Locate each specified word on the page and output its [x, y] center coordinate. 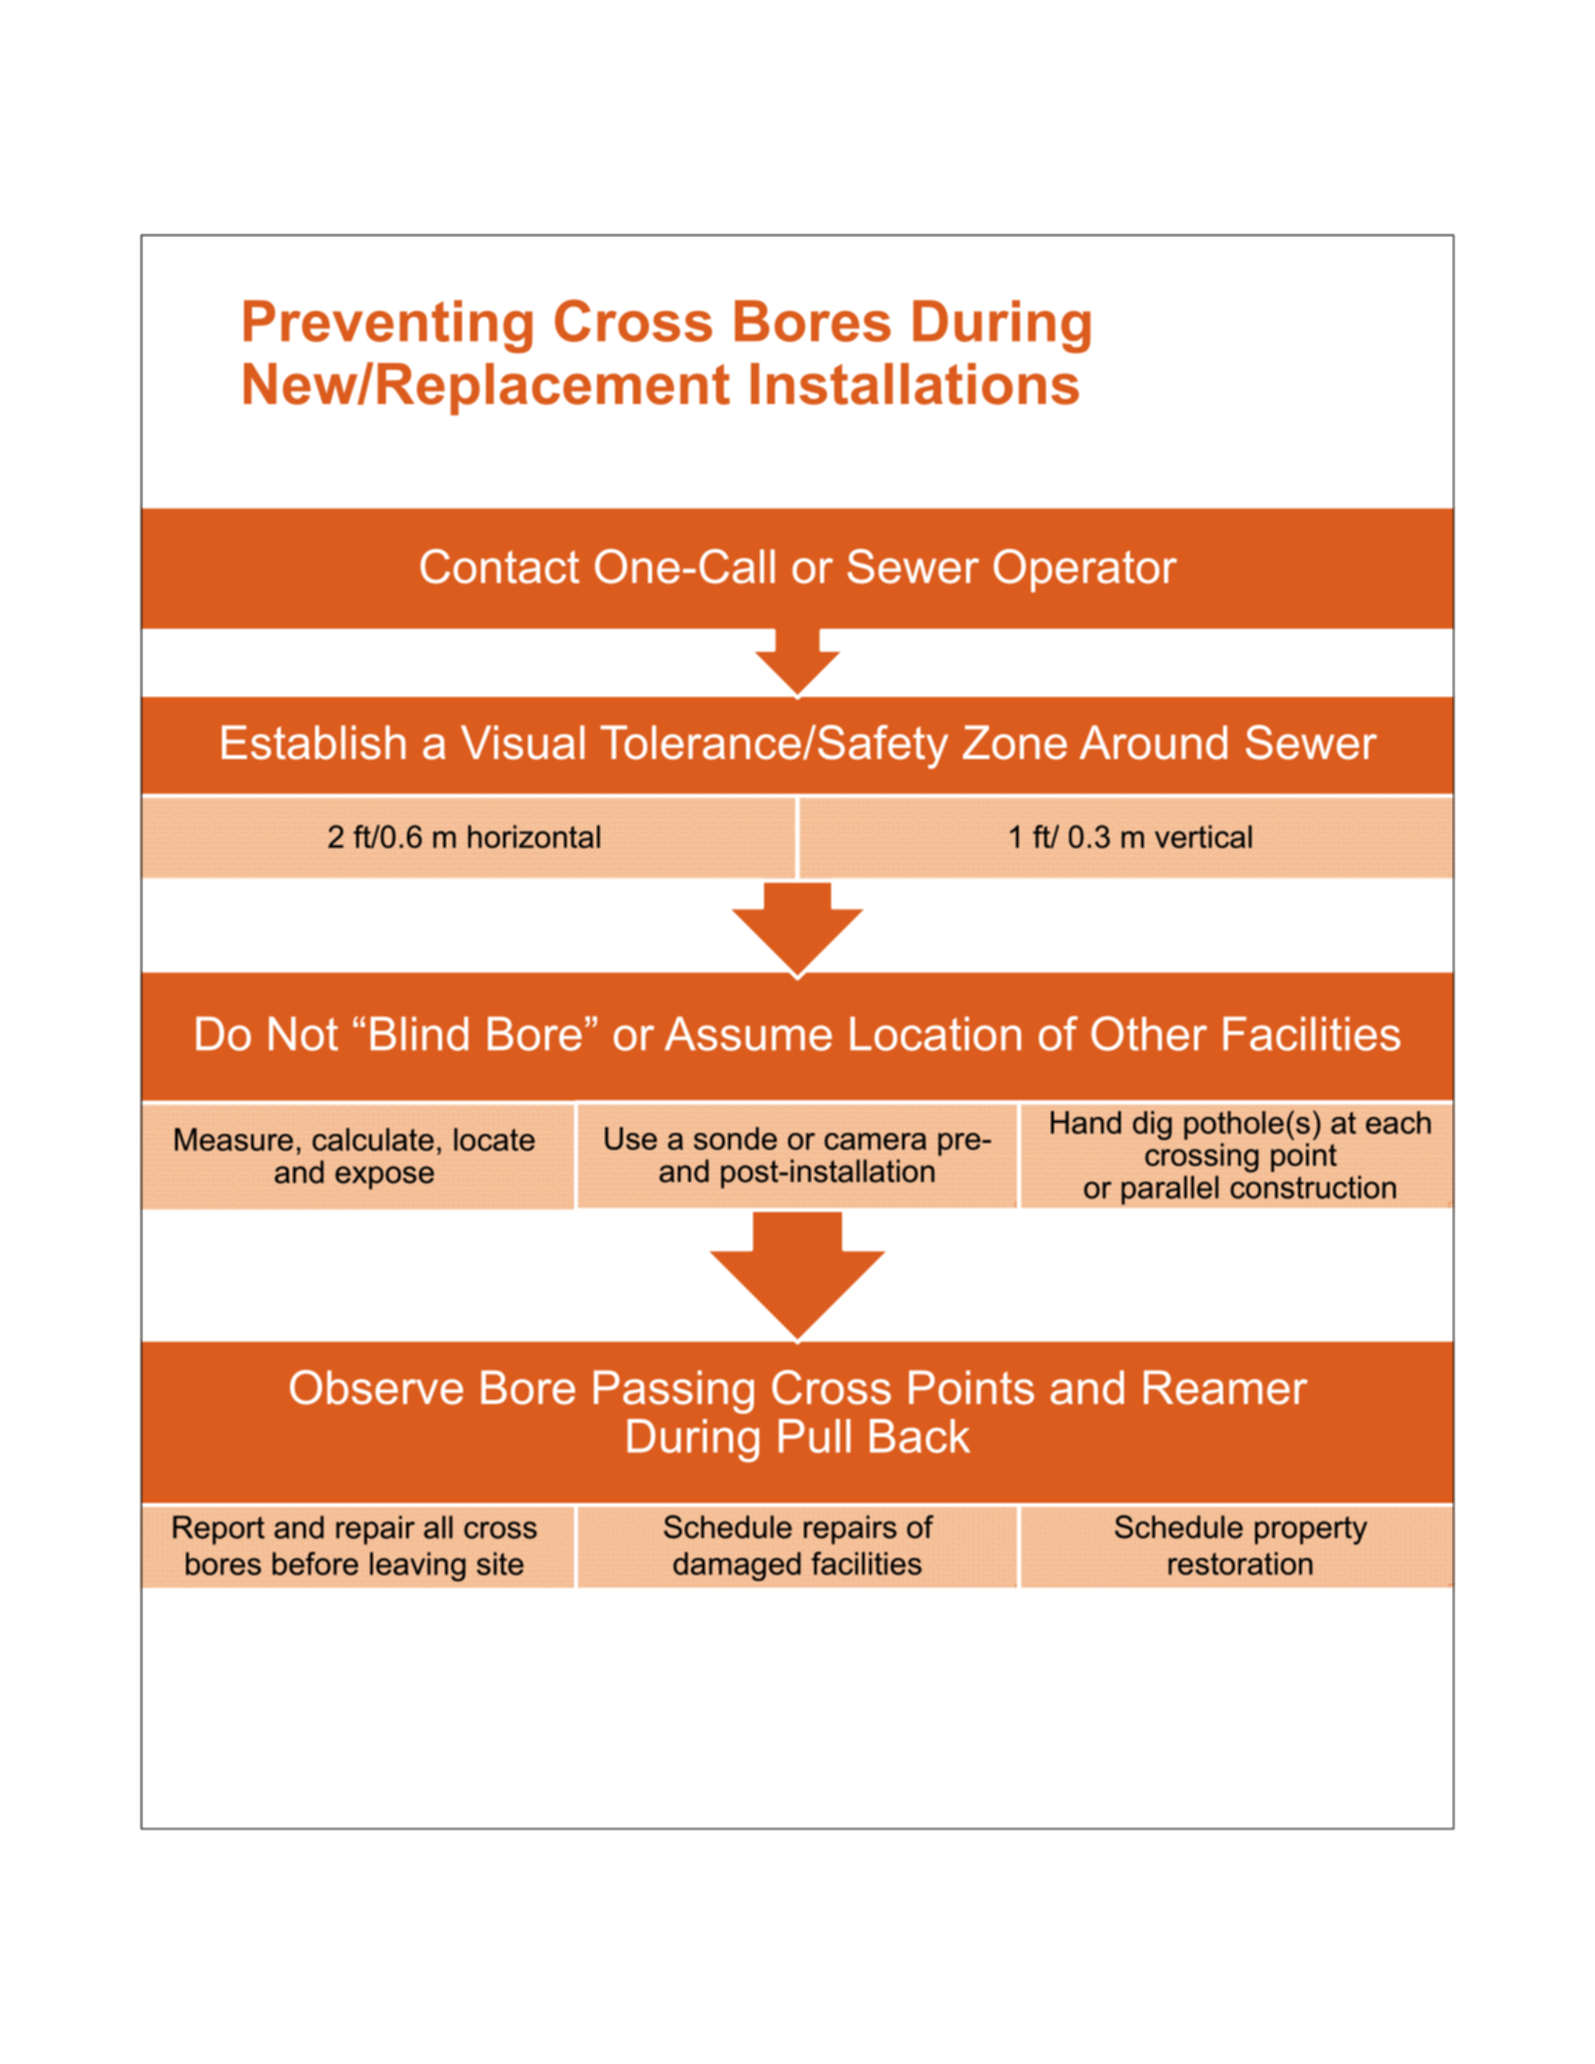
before [315, 1563]
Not [303, 1034]
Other [1149, 1033]
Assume [748, 1034]
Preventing [388, 326]
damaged [737, 1566]
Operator [1085, 570]
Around [1153, 742]
